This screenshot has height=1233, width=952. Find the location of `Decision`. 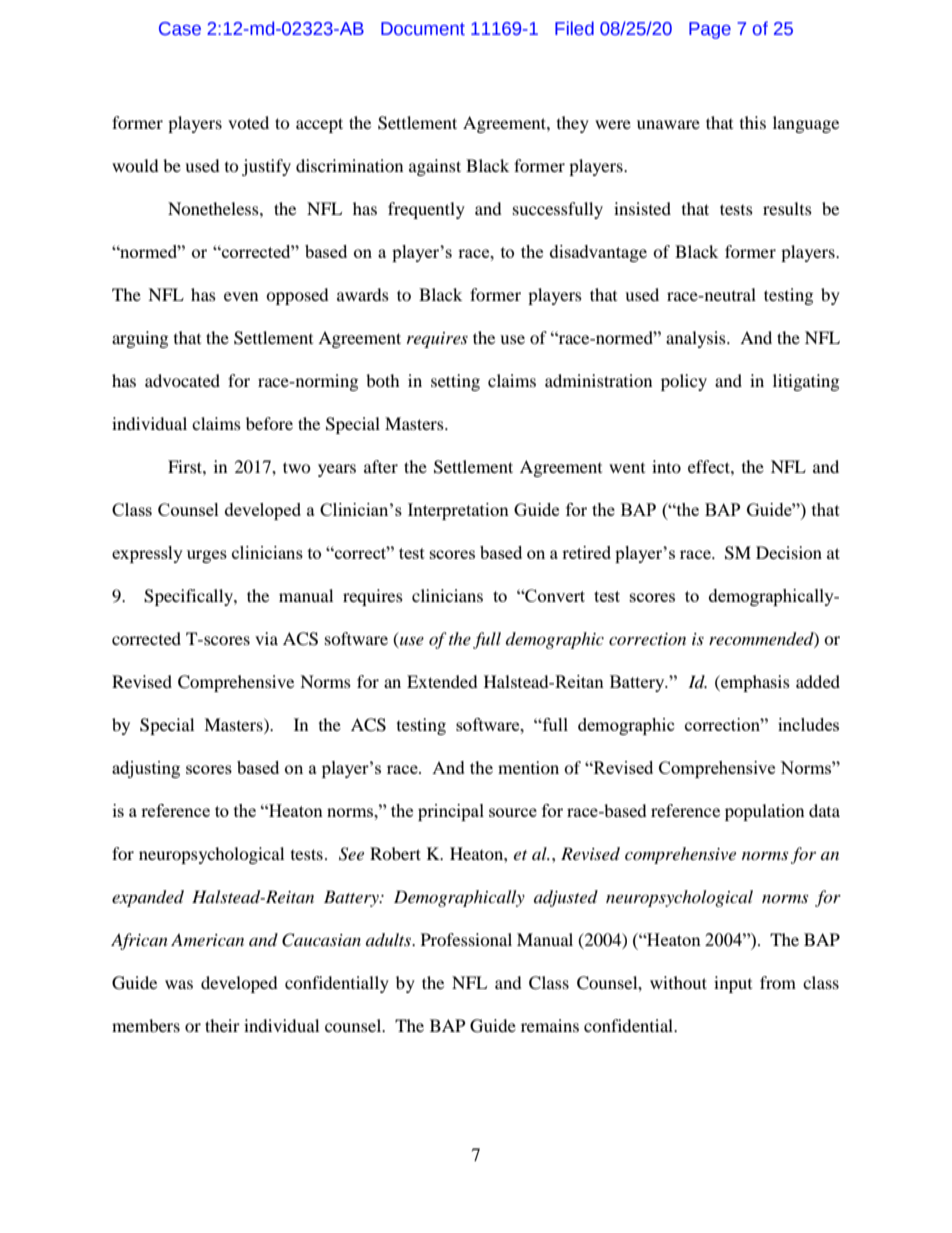

Decision is located at coordinates (789, 552).
